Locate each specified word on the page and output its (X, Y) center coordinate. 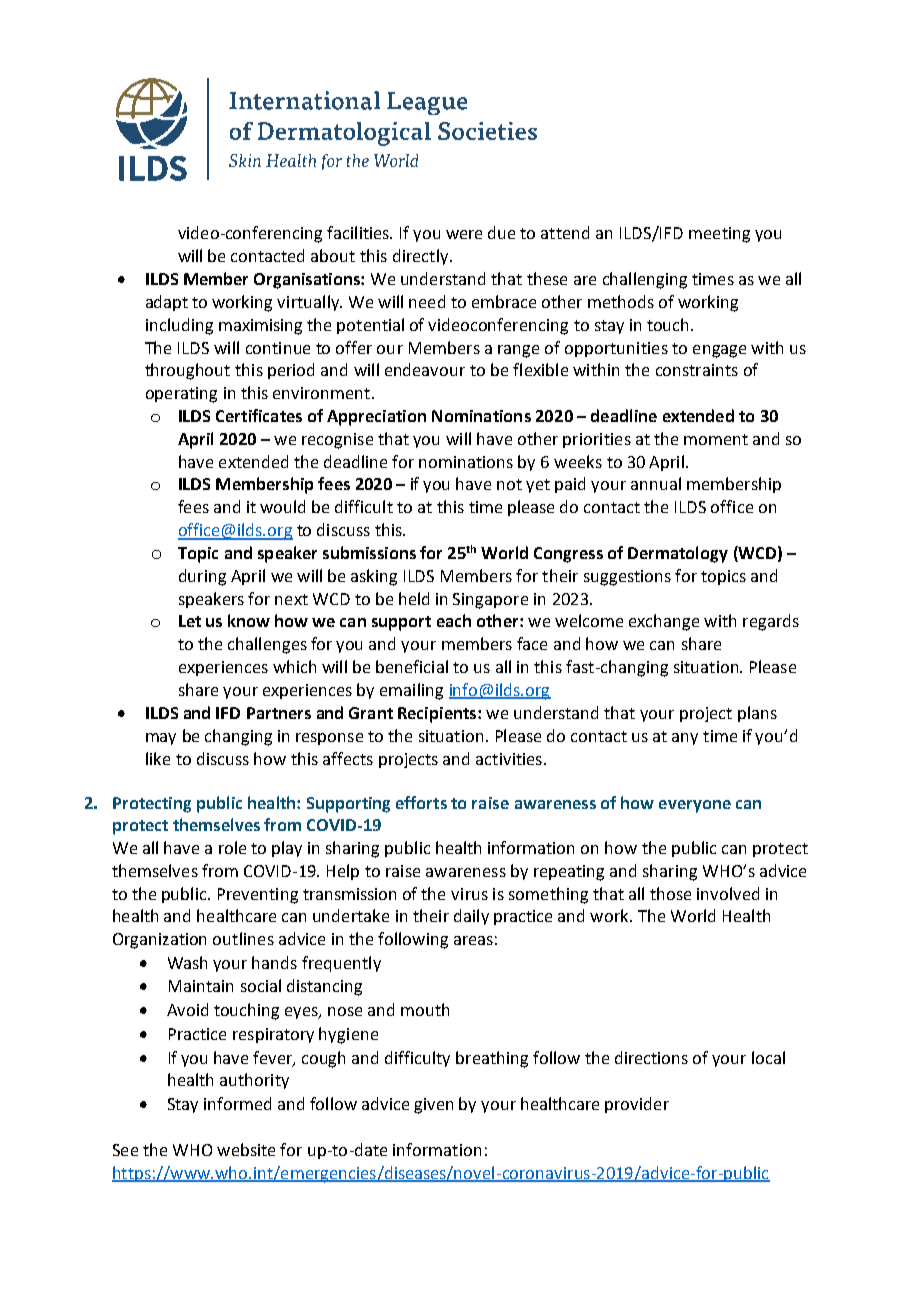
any (685, 739)
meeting (719, 235)
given (433, 1106)
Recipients (438, 715)
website (246, 1149)
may (161, 739)
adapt (167, 303)
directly (422, 257)
